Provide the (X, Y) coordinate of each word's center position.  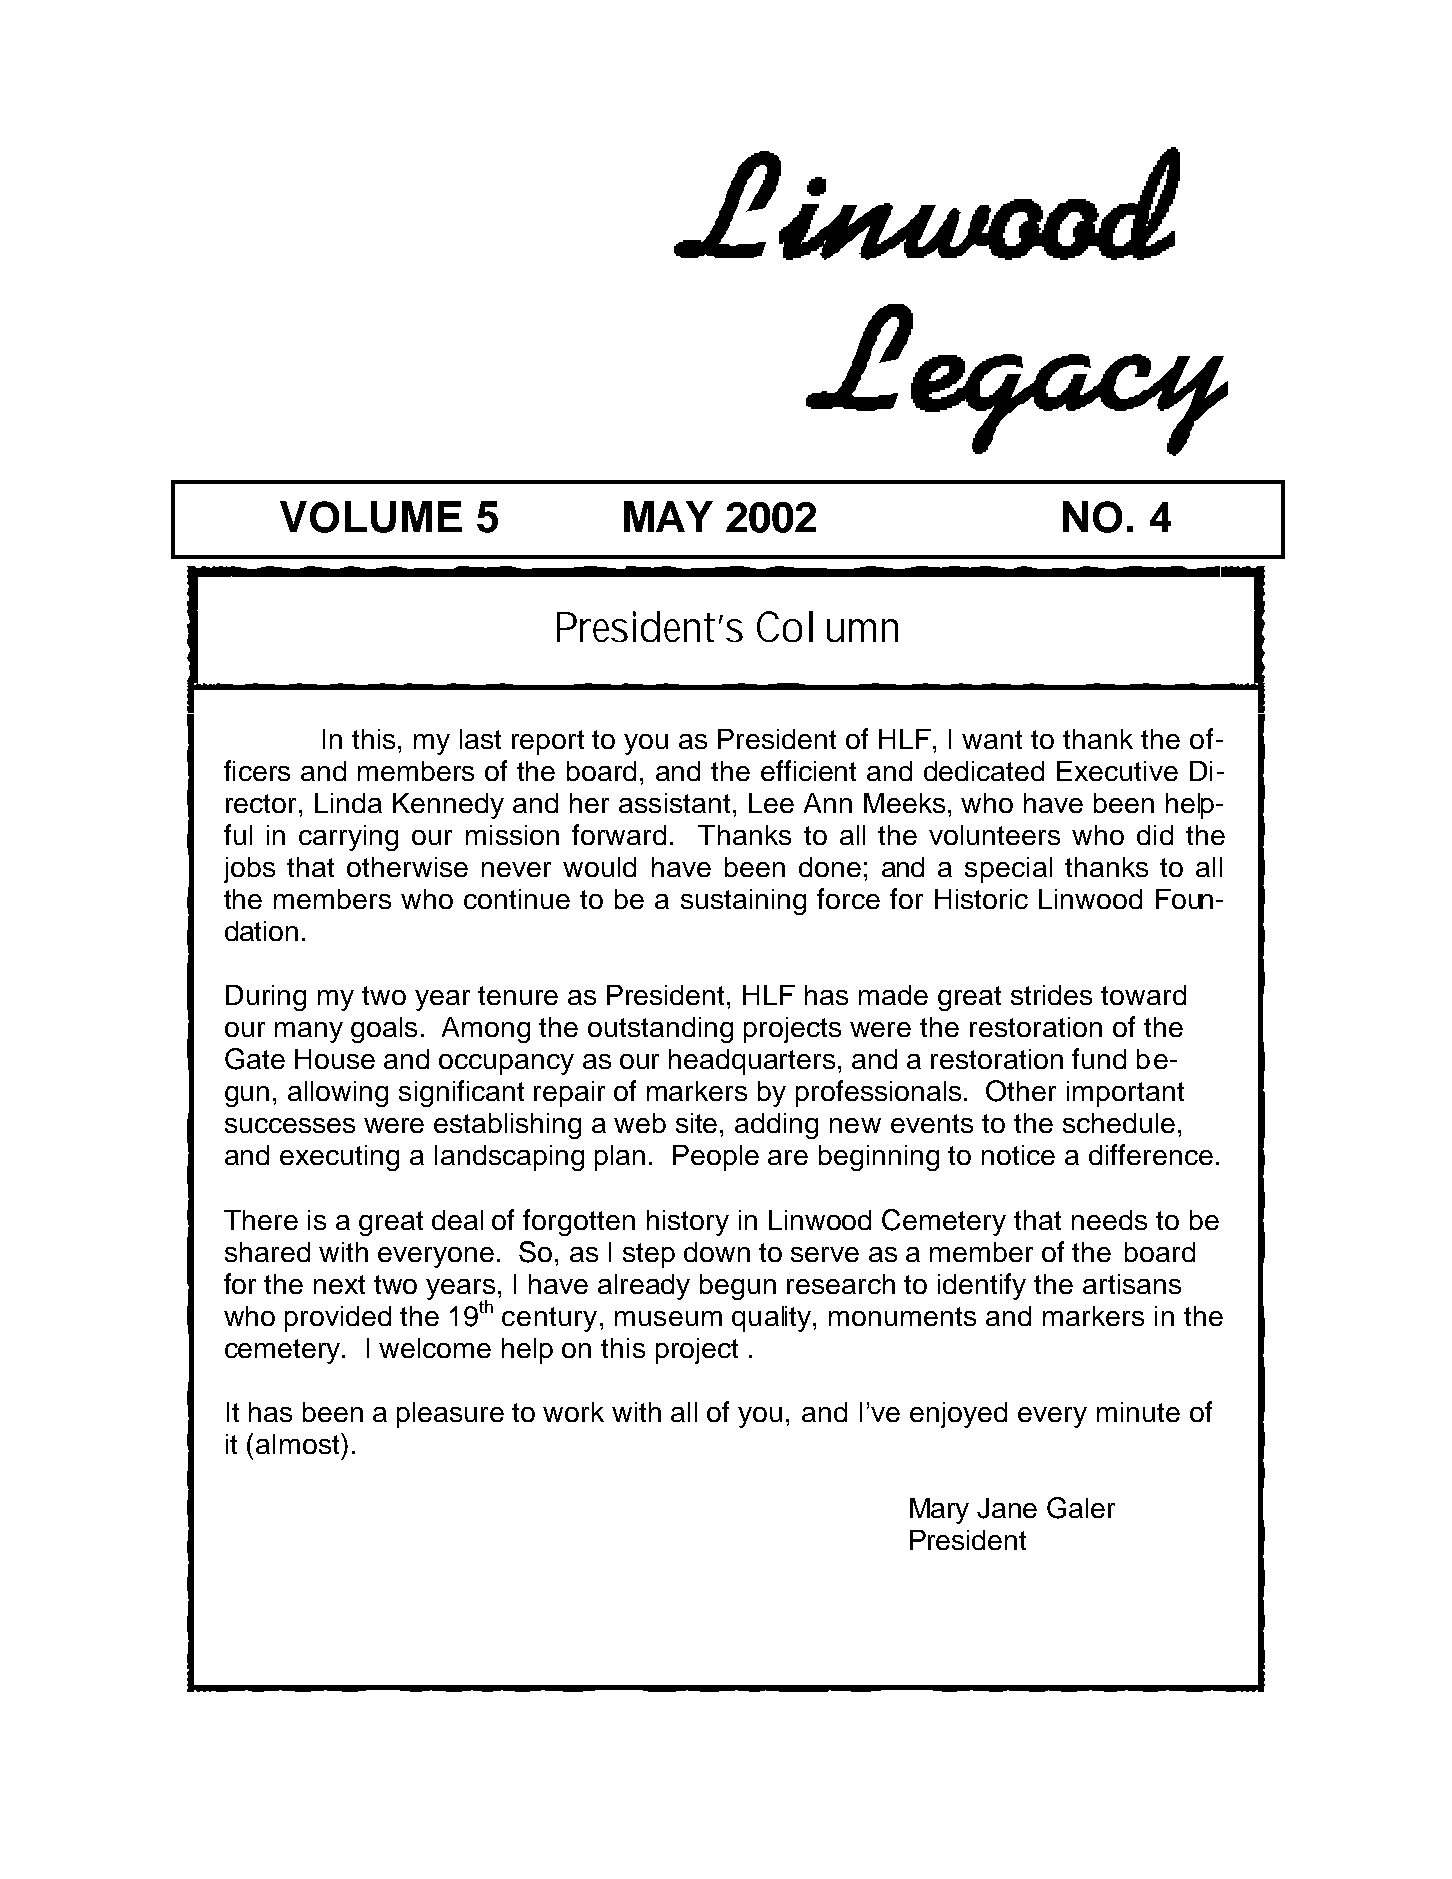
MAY (668, 516)
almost (299, 1443)
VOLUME (371, 517)
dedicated (984, 771)
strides (1051, 995)
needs (1109, 1220)
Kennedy (448, 806)
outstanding (660, 1030)
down (717, 1252)
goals (384, 1030)
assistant (674, 803)
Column (827, 626)
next (339, 1284)
